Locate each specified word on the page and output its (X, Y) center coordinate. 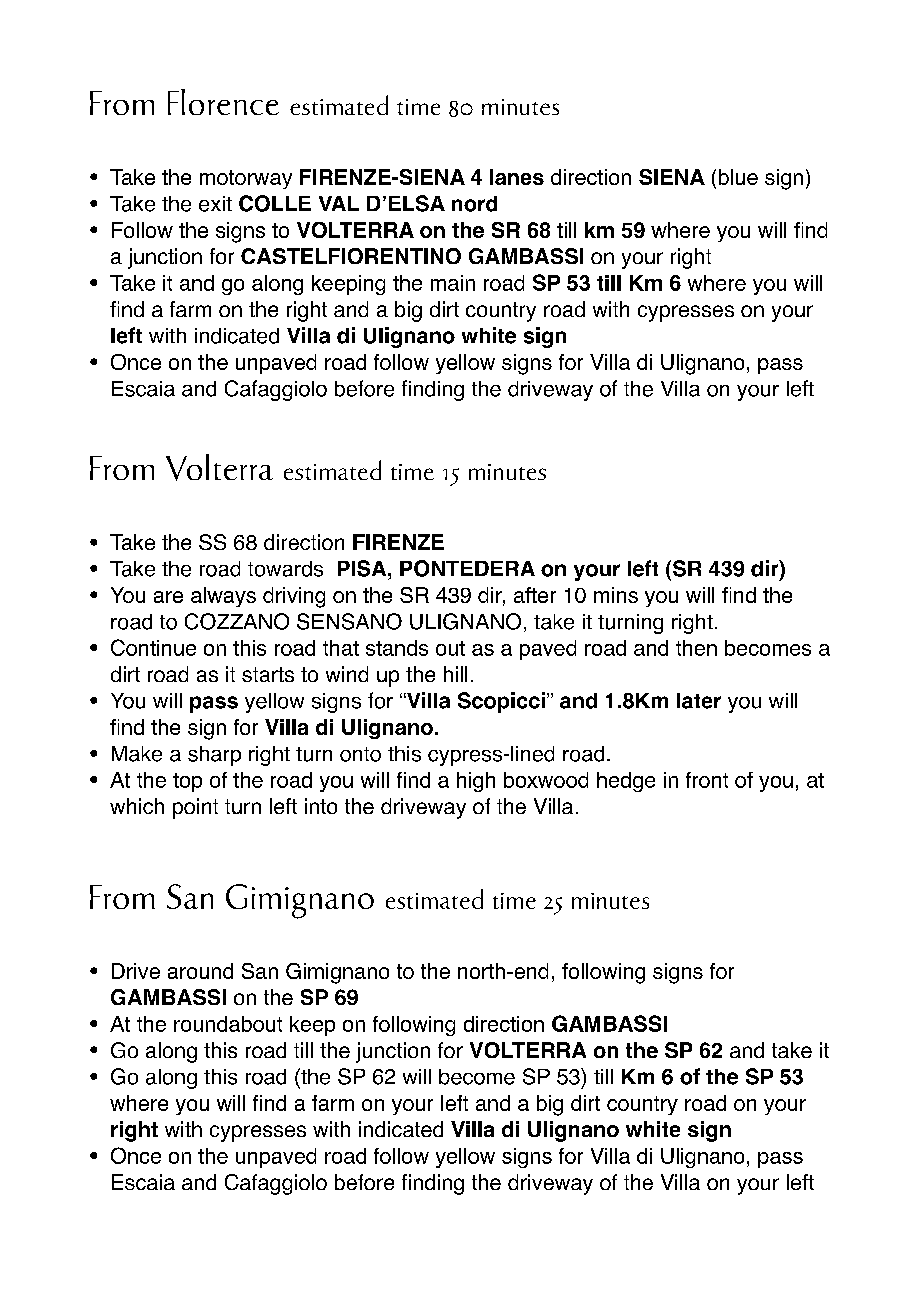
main (453, 283)
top (187, 782)
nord (474, 204)
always (223, 597)
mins (616, 595)
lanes (517, 177)
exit (215, 204)
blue (738, 177)
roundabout (228, 1024)
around (200, 971)
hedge (626, 782)
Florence (223, 102)
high (476, 782)
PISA (363, 568)
